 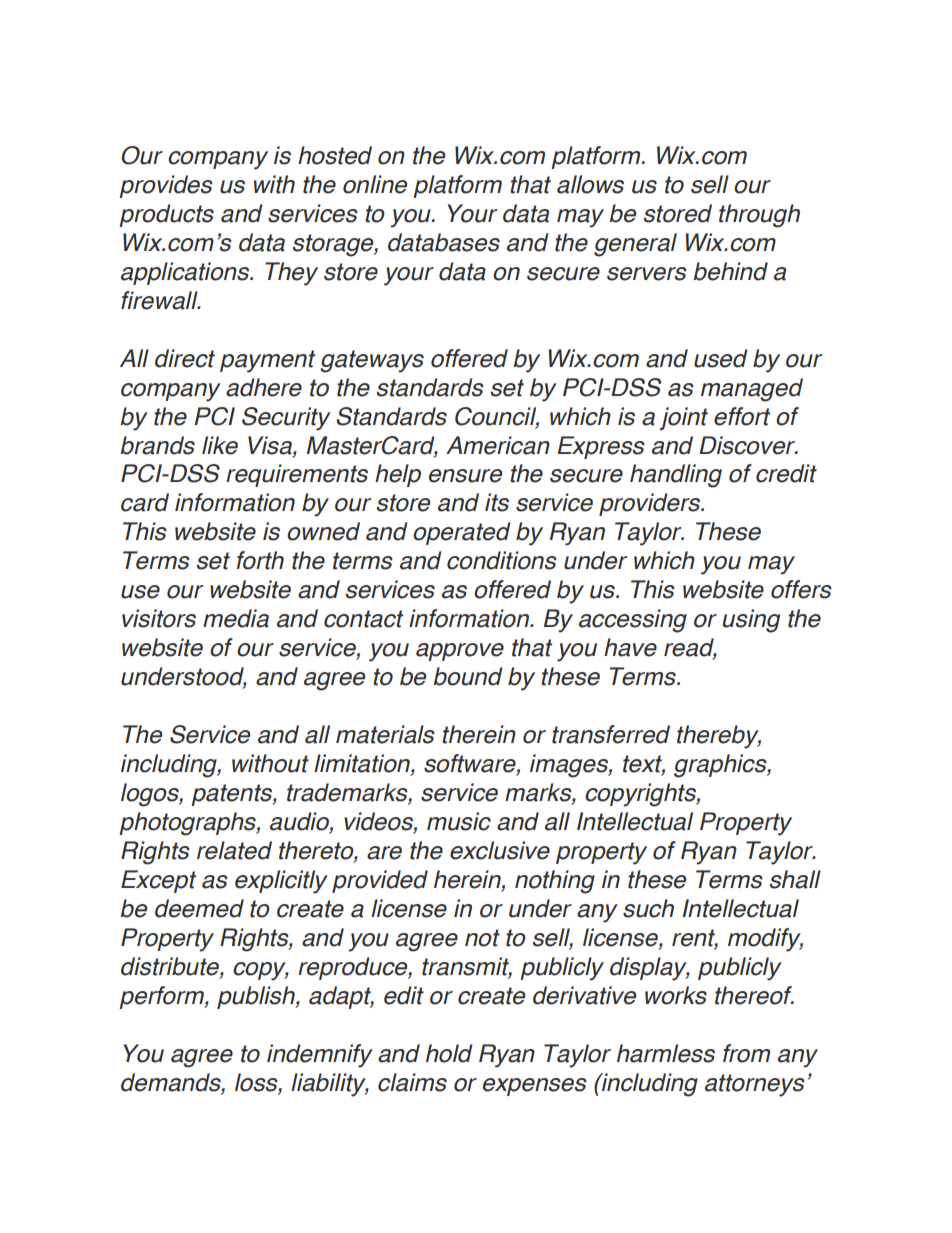 What do you see at coordinates (166, 186) in the screenshot?
I see `provides` at bounding box center [166, 186].
